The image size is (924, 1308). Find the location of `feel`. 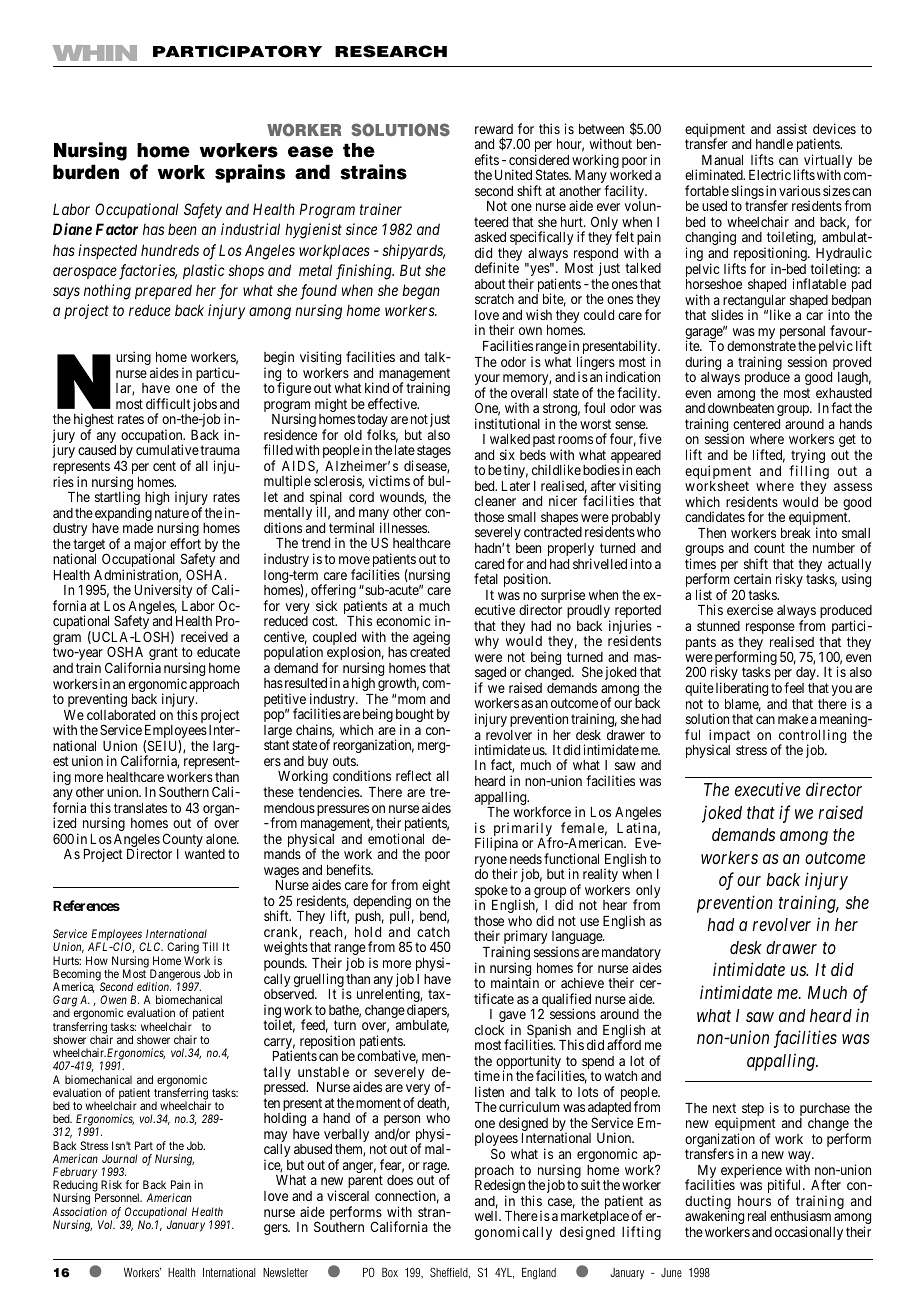

feel is located at coordinates (794, 687).
